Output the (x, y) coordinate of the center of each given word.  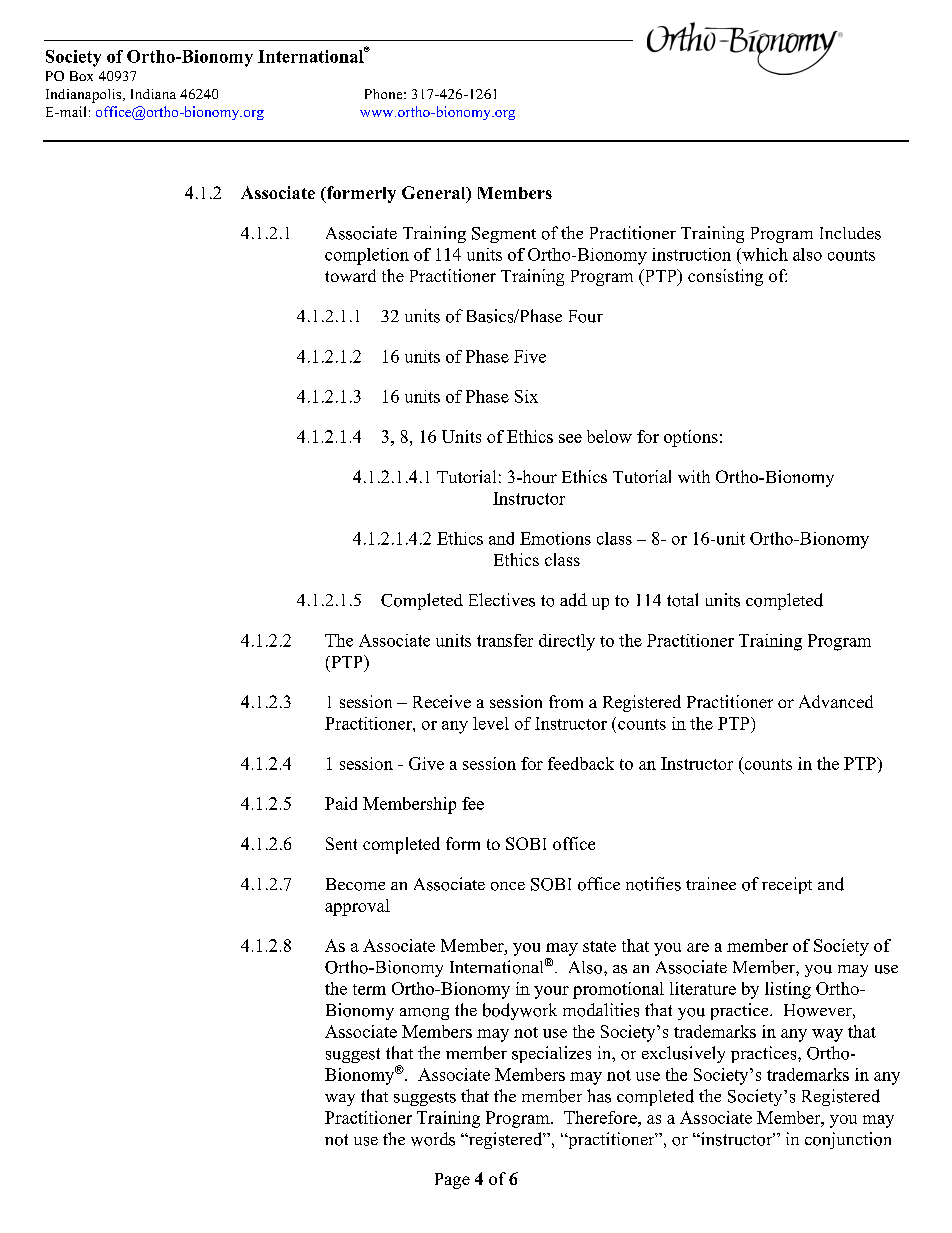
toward (350, 275)
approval (357, 907)
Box (81, 76)
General (435, 194)
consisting (725, 277)
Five (530, 356)
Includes (850, 233)
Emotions (555, 538)
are (698, 947)
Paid (341, 803)
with (694, 476)
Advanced (836, 701)
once (508, 886)
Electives (502, 600)
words (433, 1139)
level (491, 723)
